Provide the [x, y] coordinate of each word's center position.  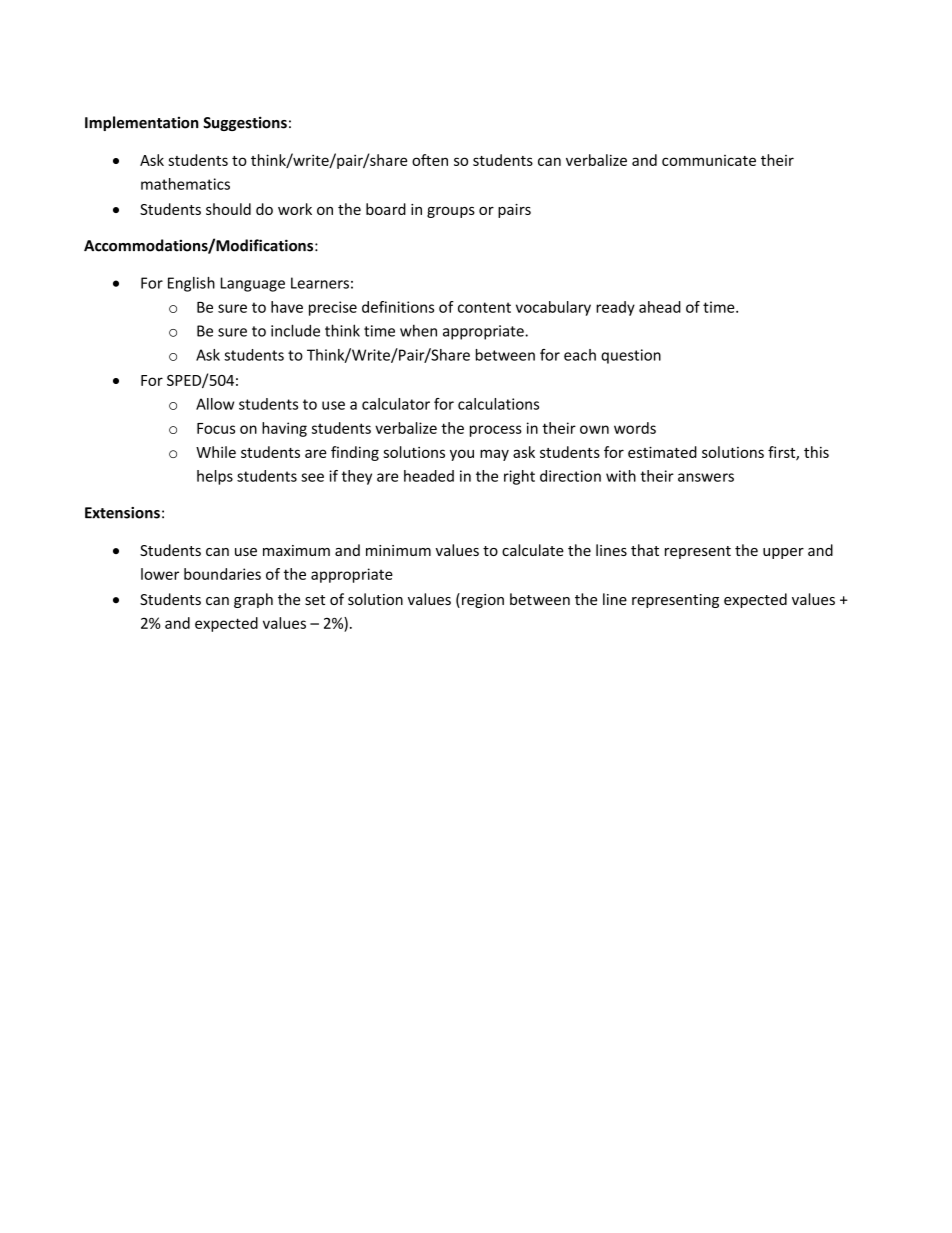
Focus [216, 428]
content [484, 307]
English [191, 284]
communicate [709, 160]
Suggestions [245, 123]
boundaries [222, 574]
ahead [660, 307]
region [483, 601]
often [430, 160]
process [496, 431]
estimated [662, 452]
